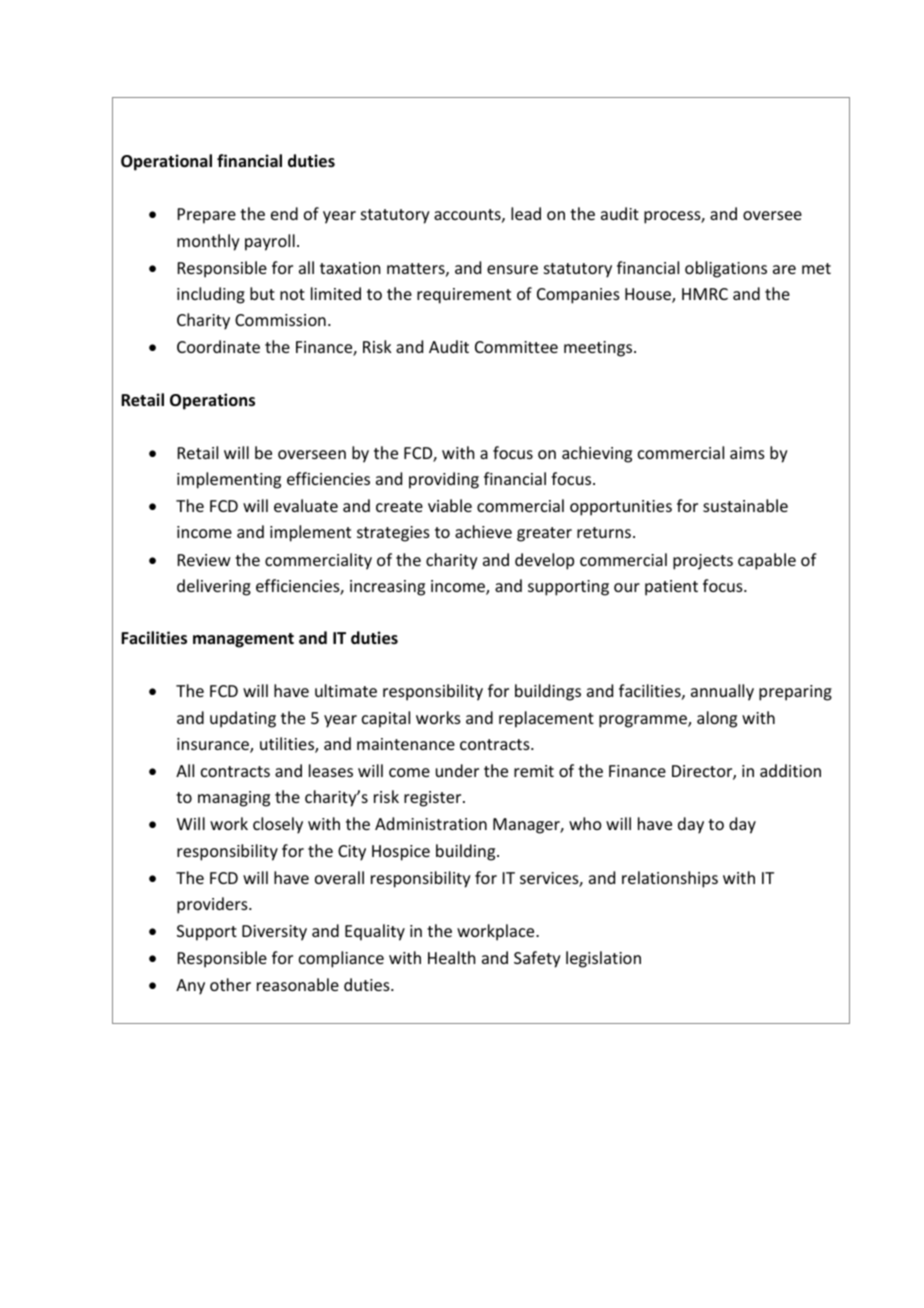  What do you see at coordinates (451, 957) in the page?
I see `Health` at bounding box center [451, 957].
